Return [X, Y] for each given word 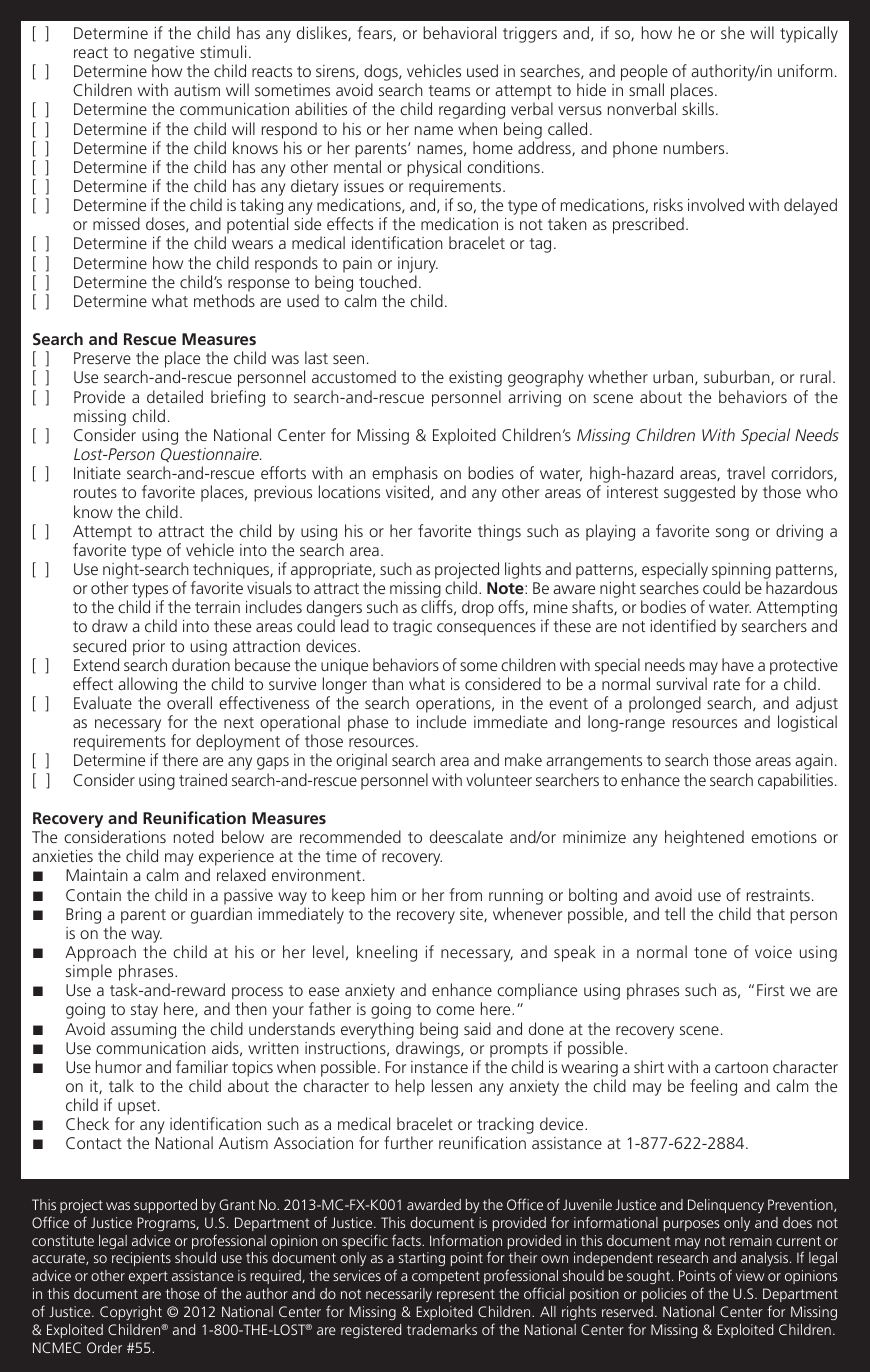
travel [746, 472]
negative [164, 55]
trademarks [442, 1329]
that [771, 913]
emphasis [405, 476]
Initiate [97, 473]
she [733, 32]
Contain [93, 895]
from [465, 894]
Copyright [131, 1313]
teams [449, 90]
